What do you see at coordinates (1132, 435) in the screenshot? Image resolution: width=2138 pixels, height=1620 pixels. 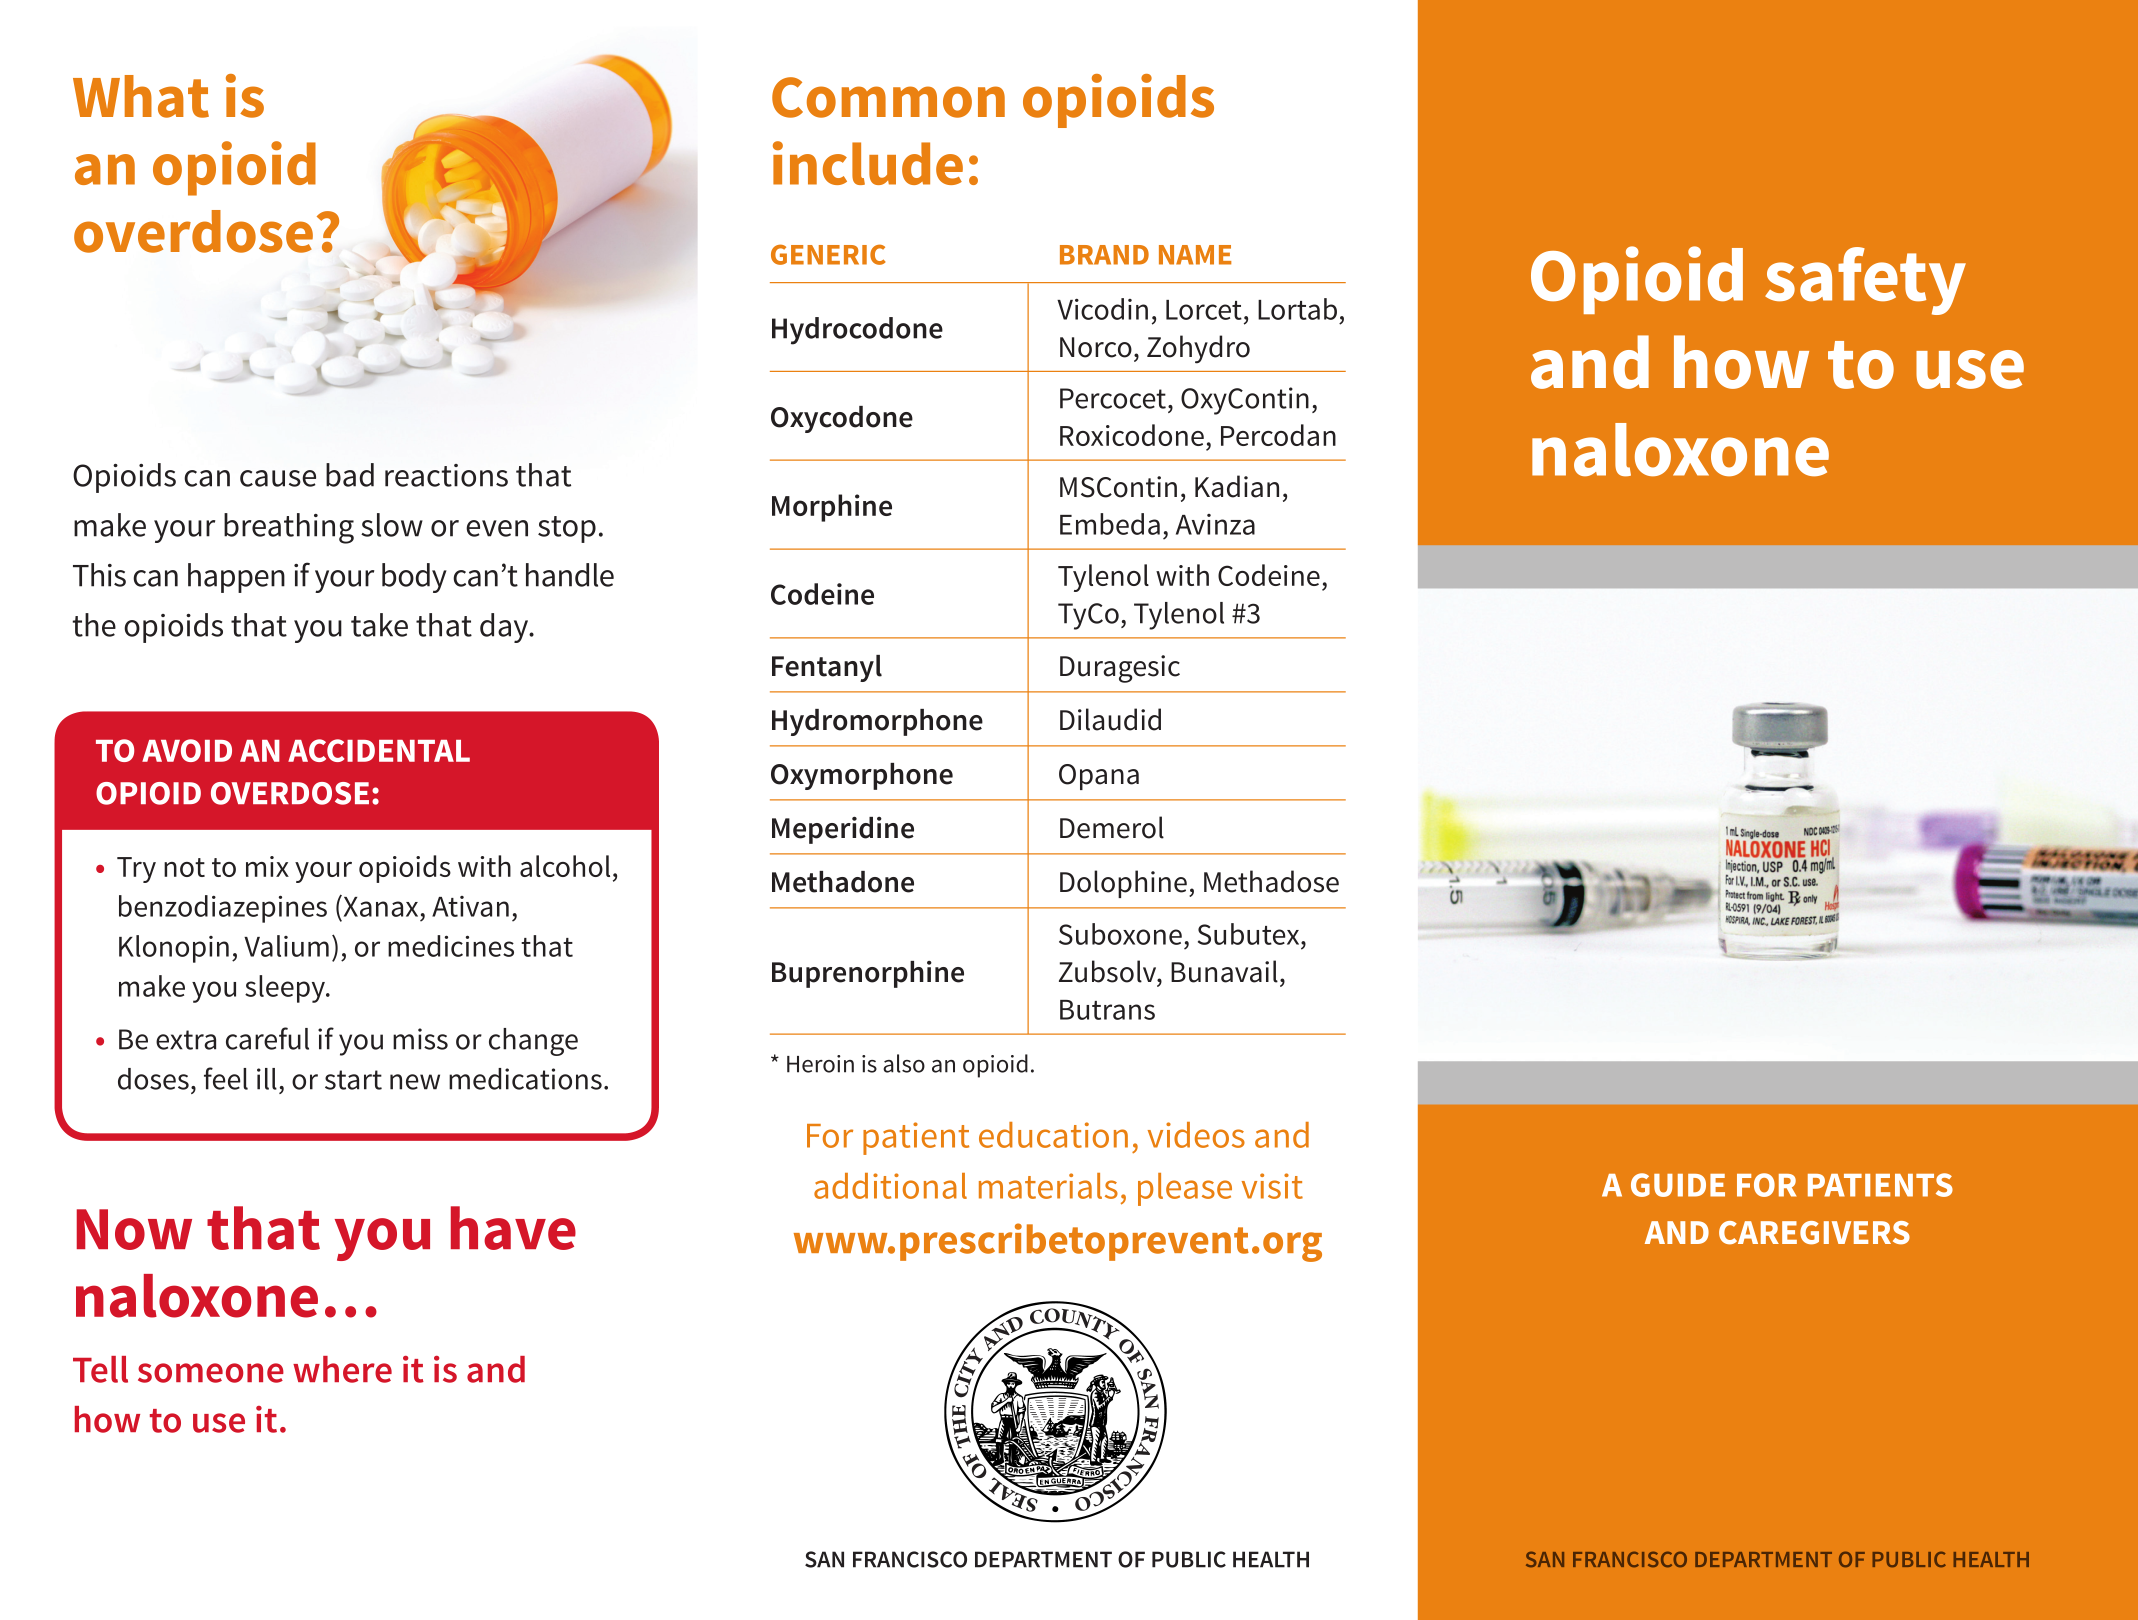 I see `Roxicodone` at bounding box center [1132, 435].
